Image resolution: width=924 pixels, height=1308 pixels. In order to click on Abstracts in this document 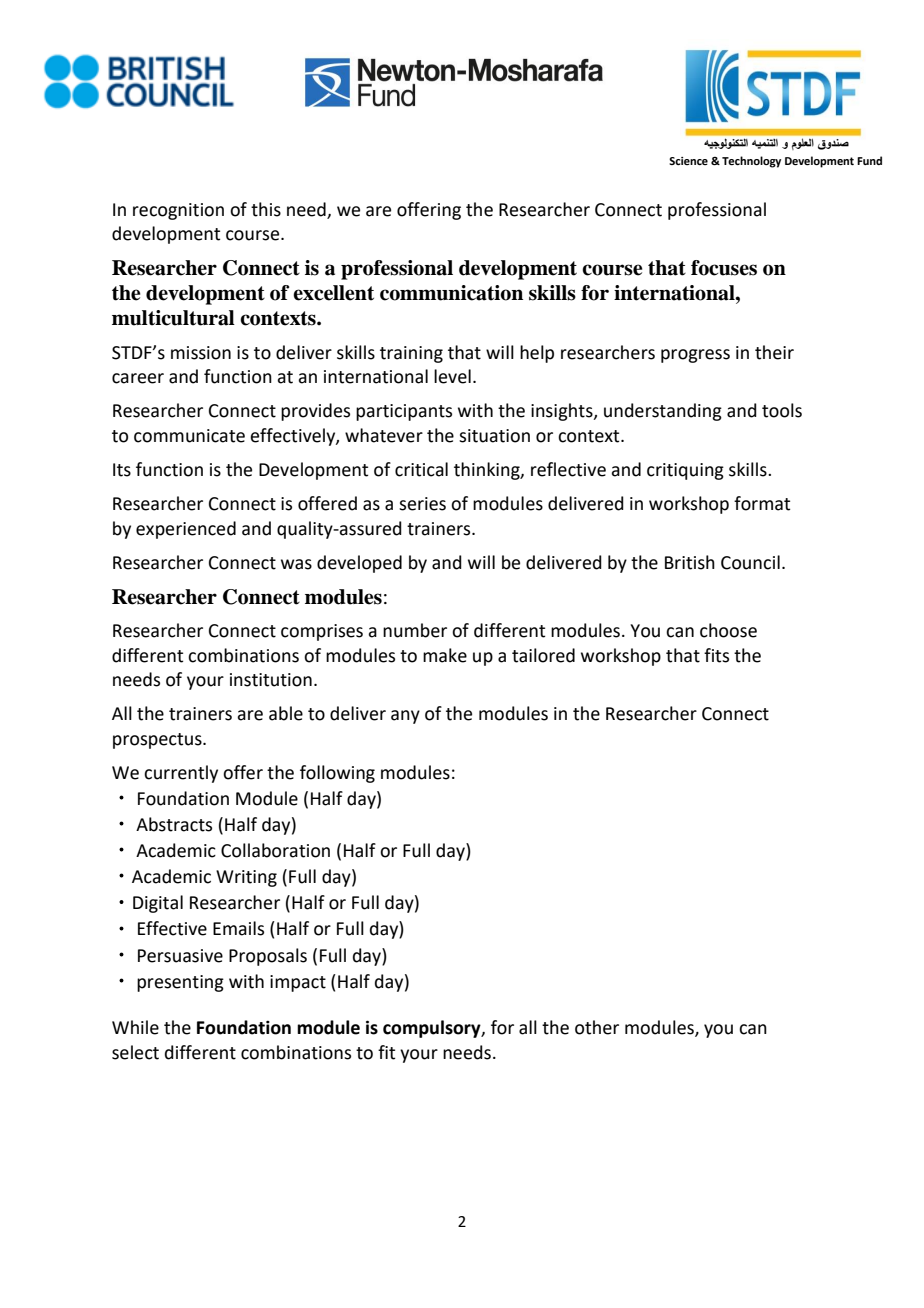, I will do `click(174, 824)`.
